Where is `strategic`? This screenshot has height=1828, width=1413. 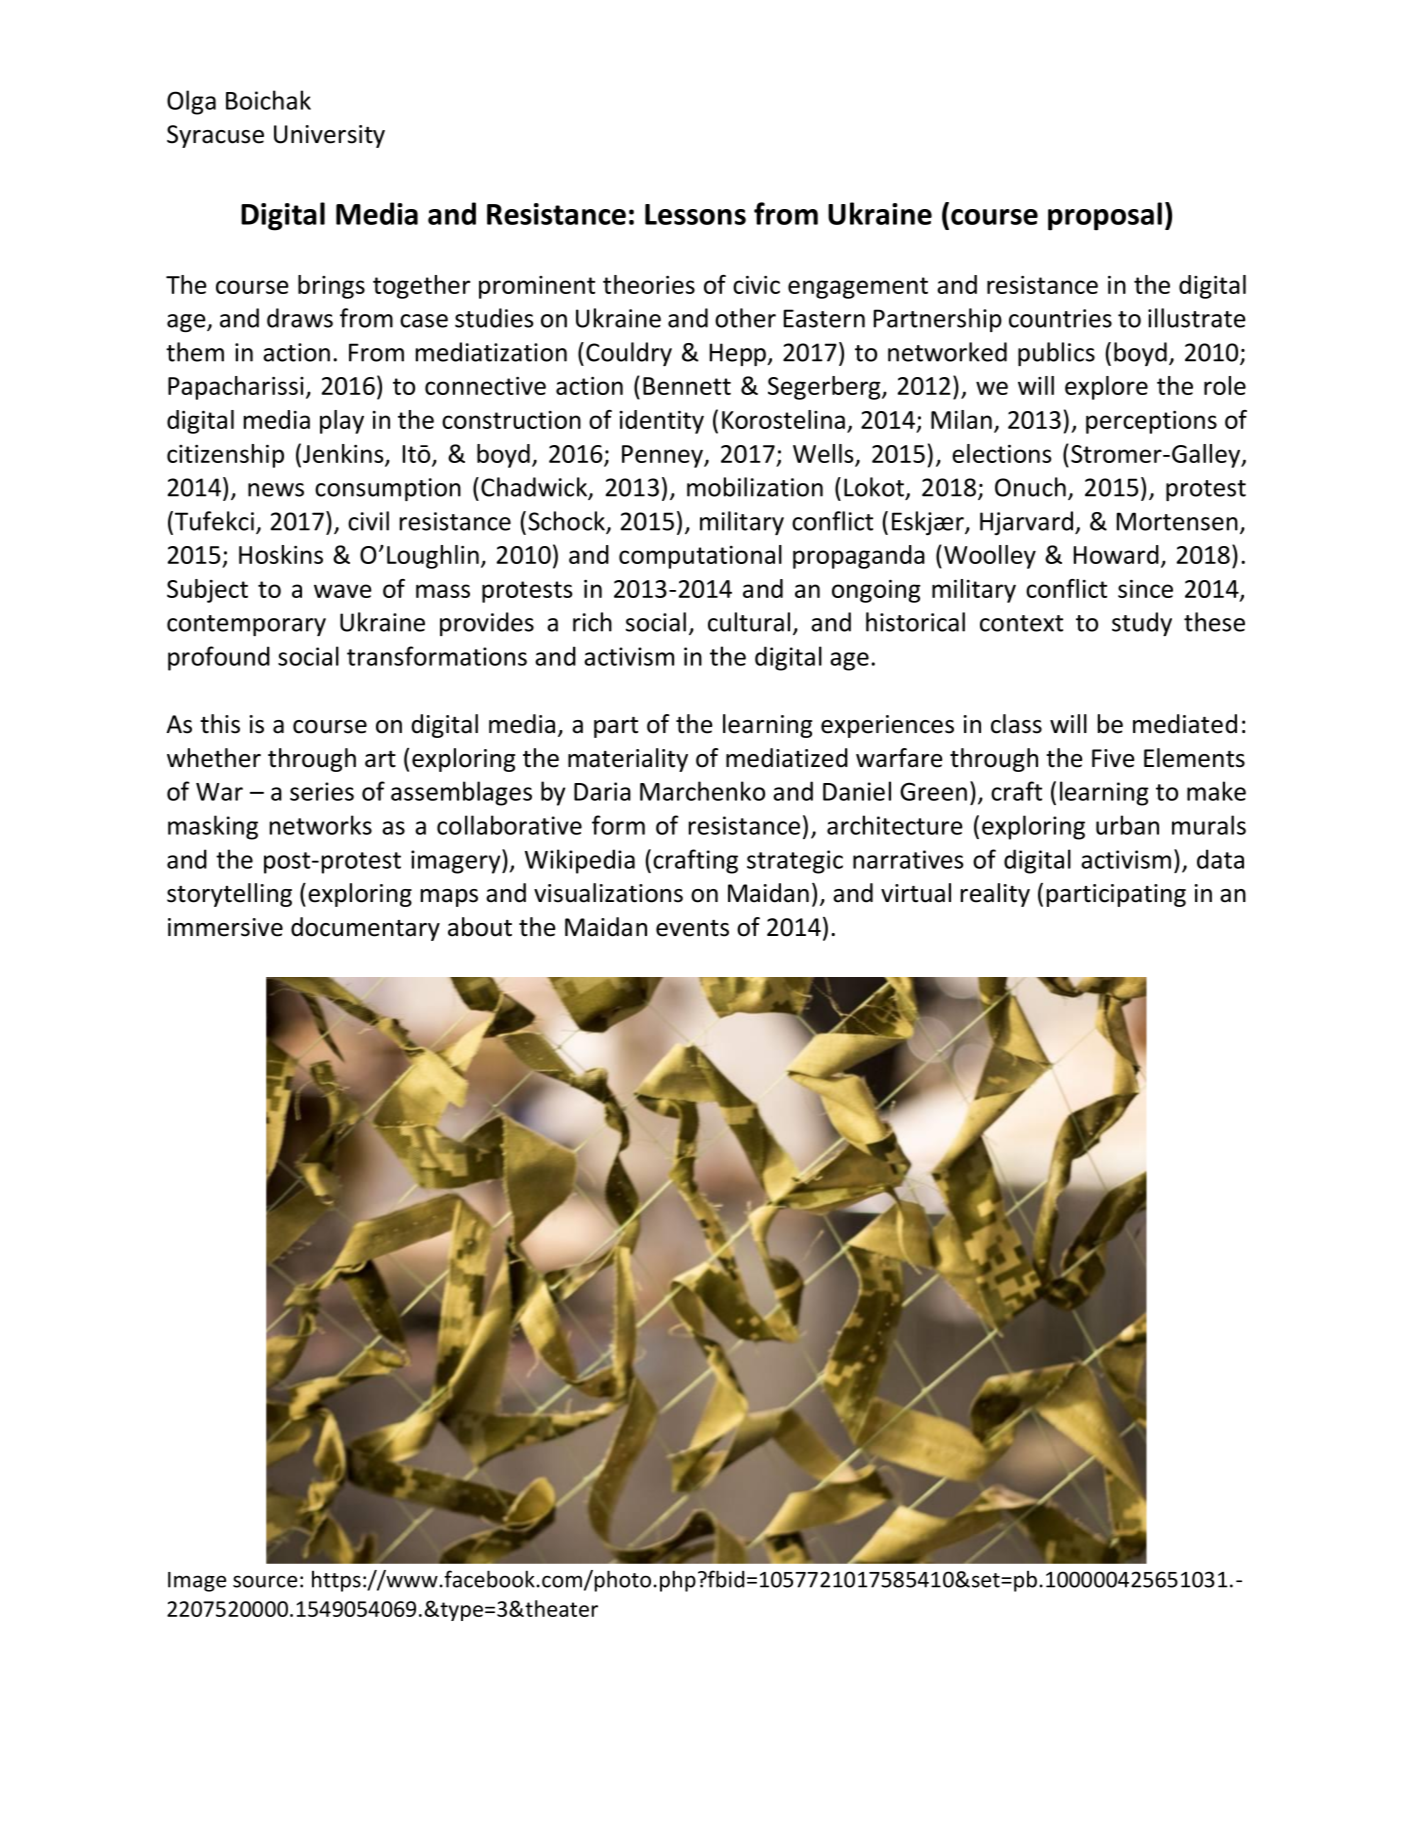 strategic is located at coordinates (795, 862).
